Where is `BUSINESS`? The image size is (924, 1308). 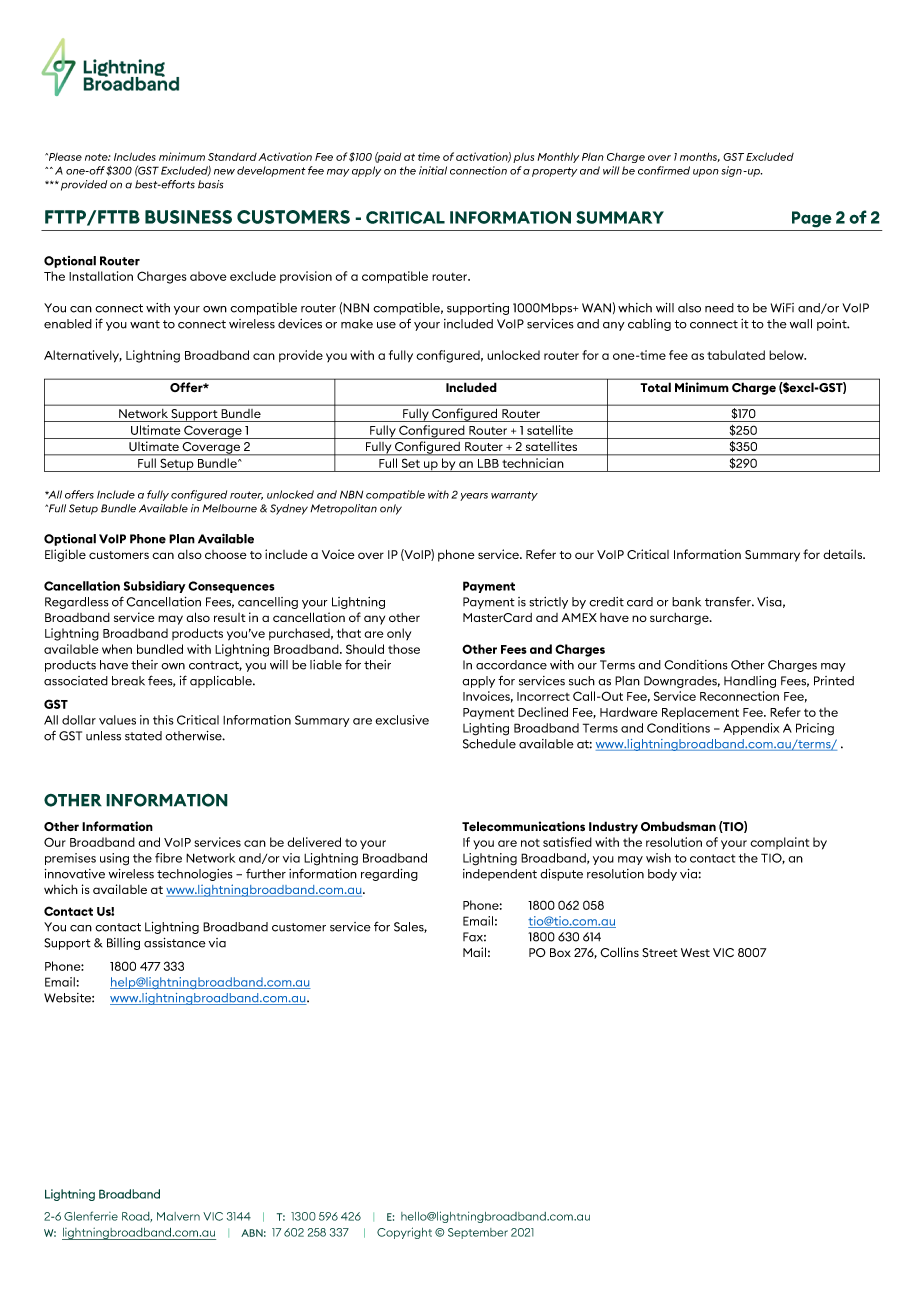
BUSINESS is located at coordinates (188, 217).
